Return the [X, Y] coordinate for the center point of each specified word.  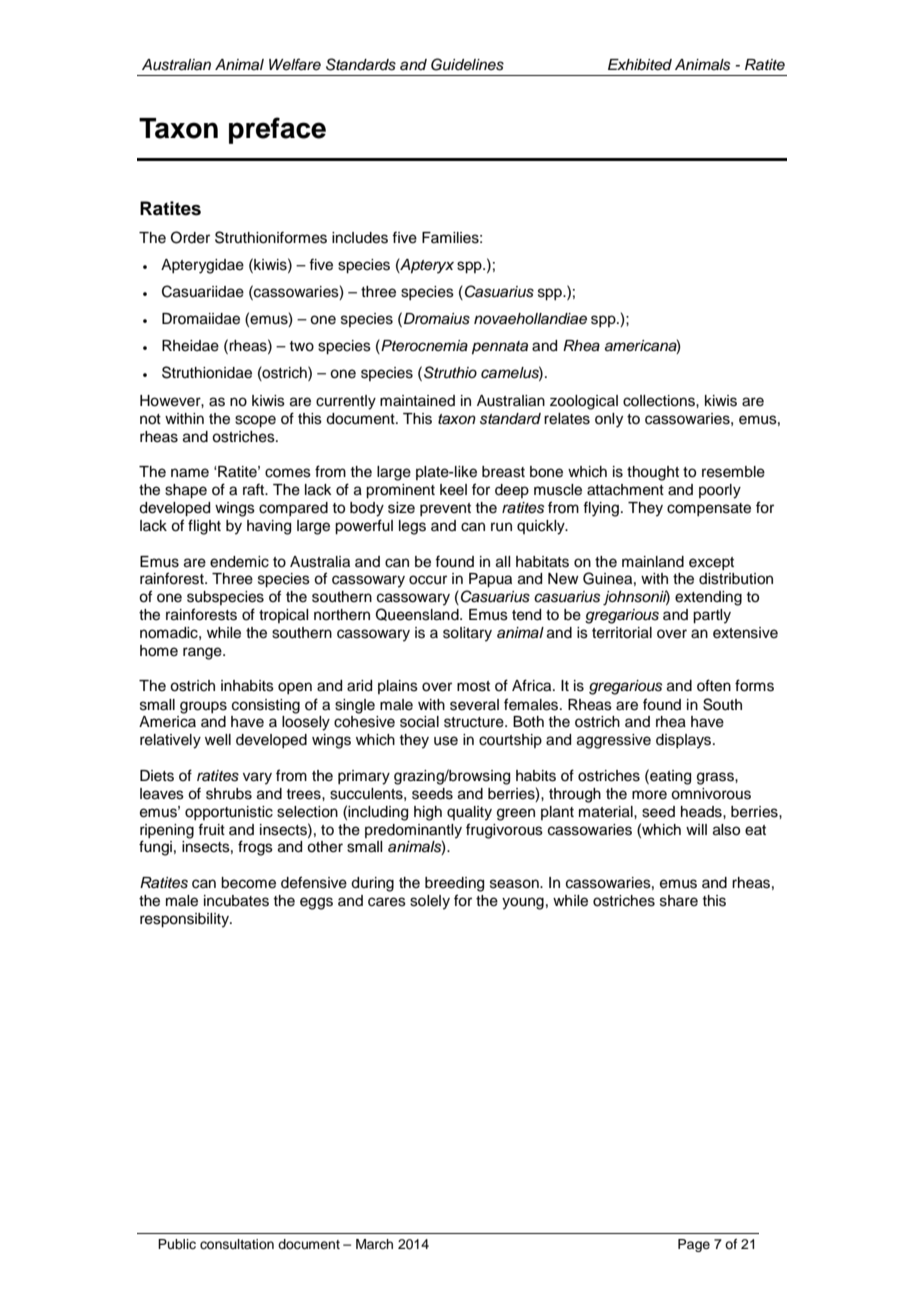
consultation [237, 1244]
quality [469, 813]
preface [277, 130]
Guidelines [467, 64]
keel [453, 490]
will [696, 829]
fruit [211, 829]
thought [653, 473]
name [190, 473]
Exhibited [640, 64]
